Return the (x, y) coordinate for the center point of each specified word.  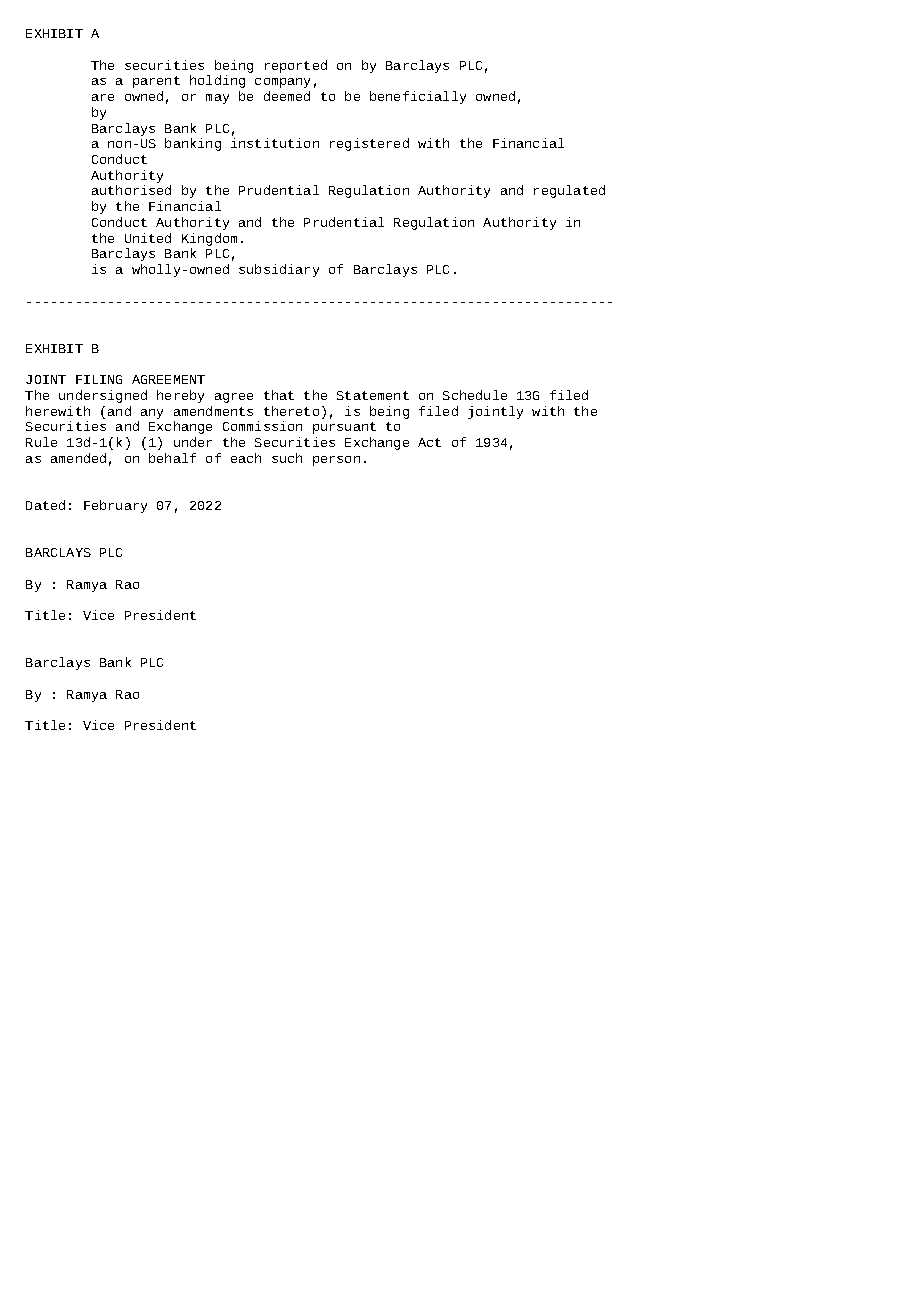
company (282, 83)
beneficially (418, 97)
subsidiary (279, 270)
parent (156, 82)
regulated (569, 191)
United (148, 238)
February (115, 506)
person (336, 461)
